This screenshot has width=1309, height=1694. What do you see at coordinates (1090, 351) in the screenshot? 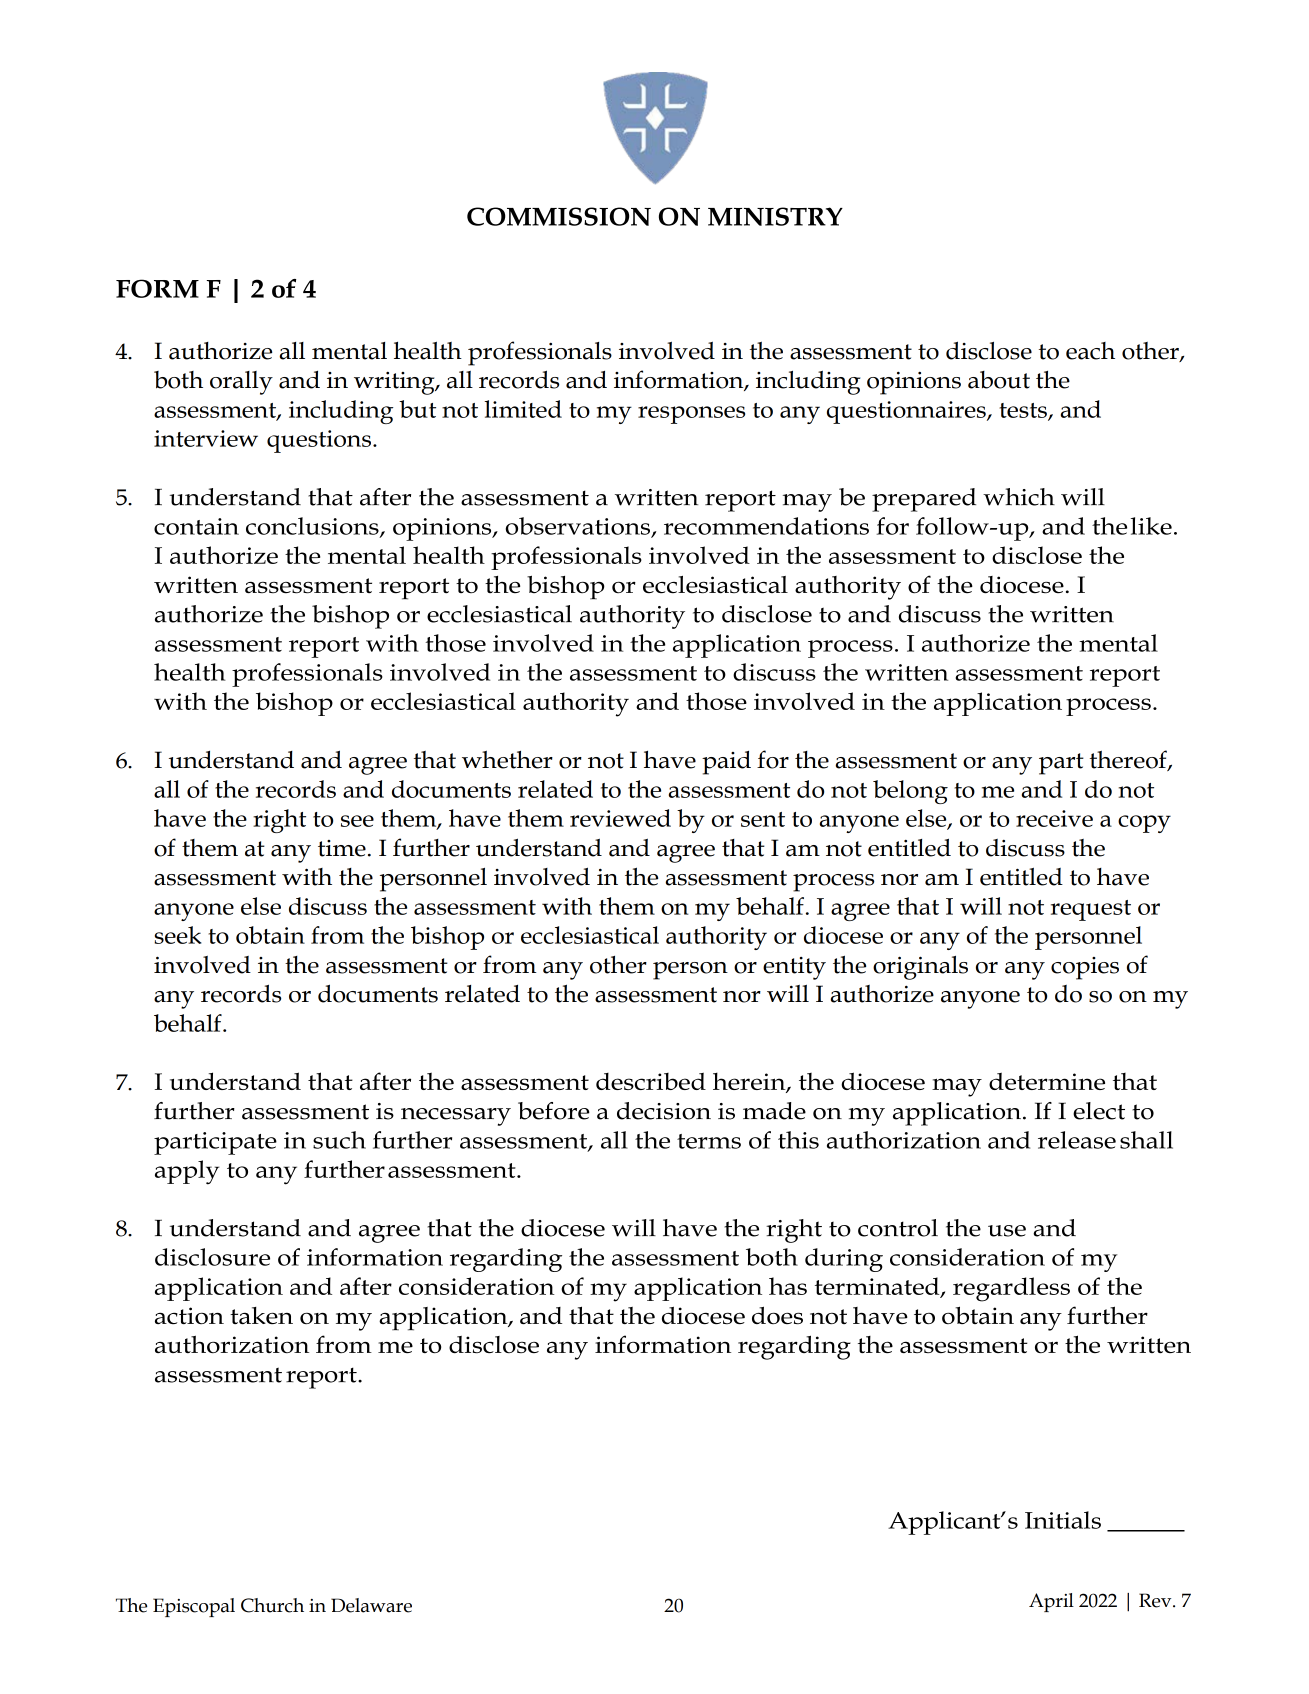
I see `each` at bounding box center [1090, 351].
